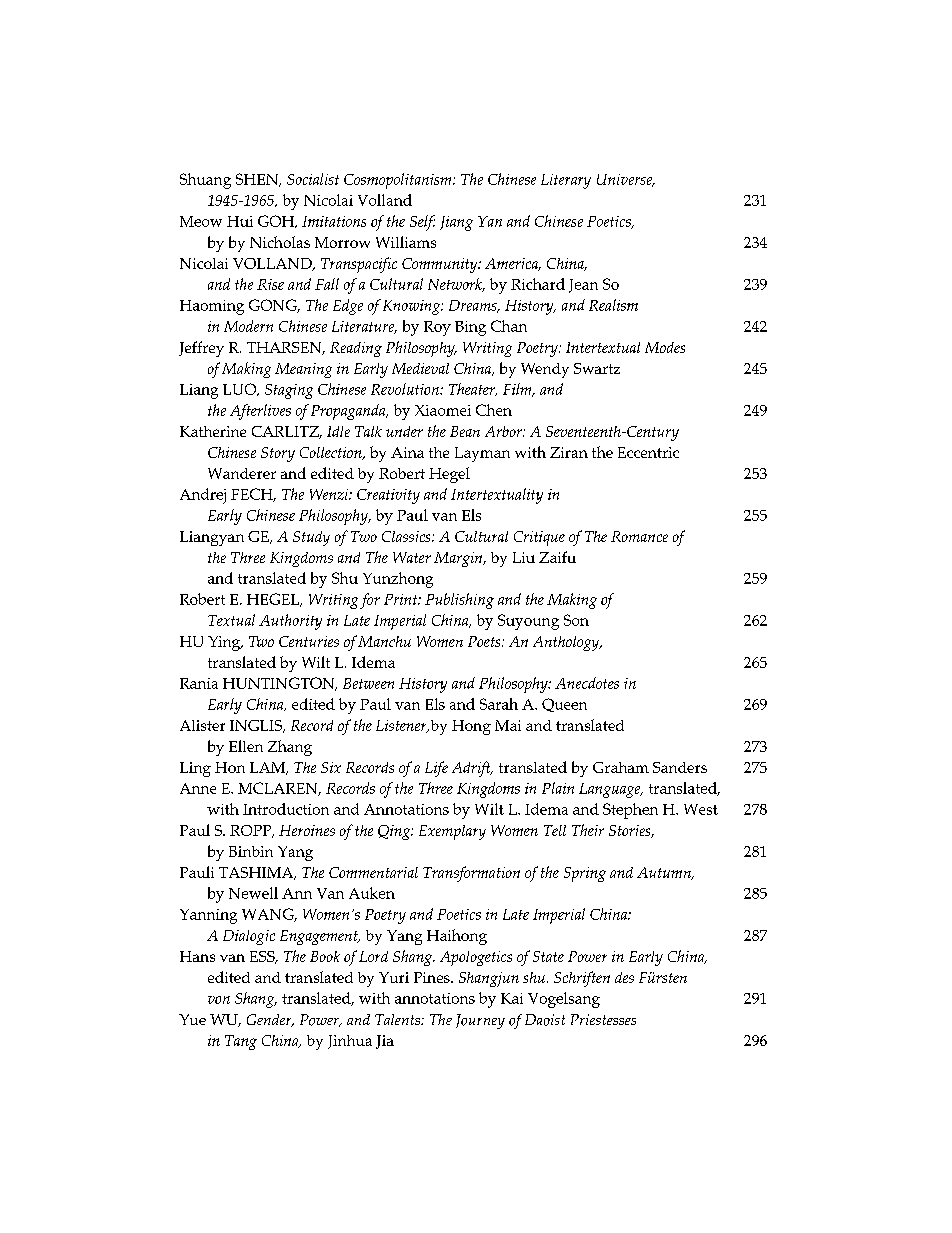 This page has height=1233, width=952. I want to click on Son, so click(576, 620).
